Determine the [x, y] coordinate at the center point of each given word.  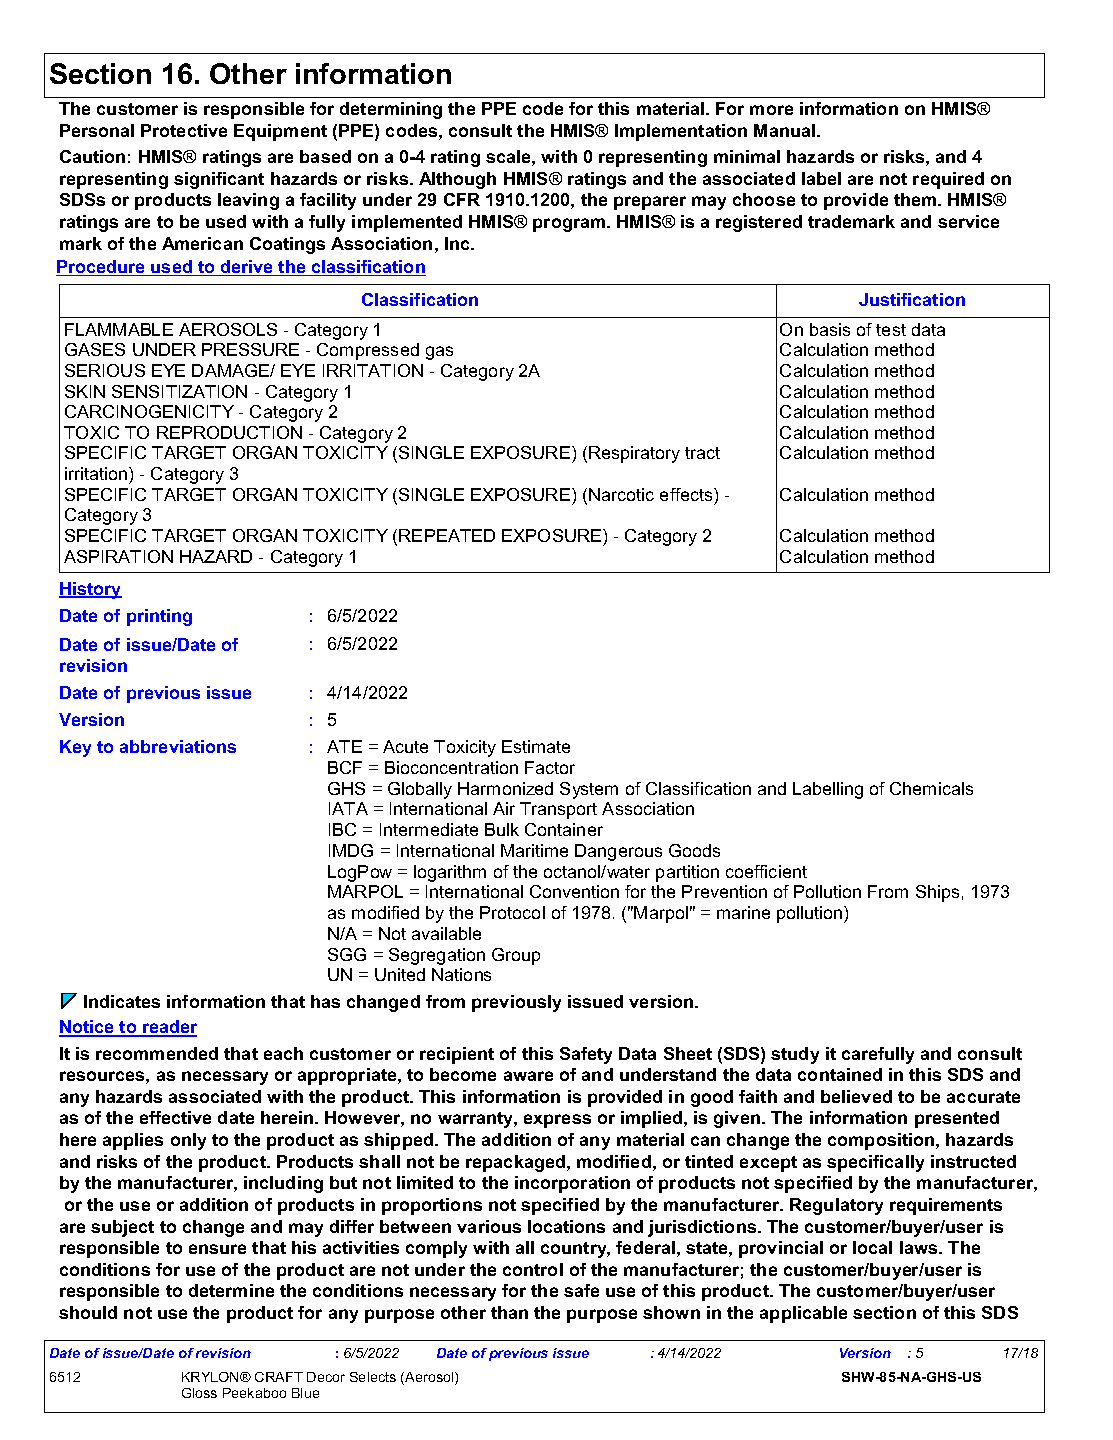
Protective [184, 130]
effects [687, 494]
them [916, 199]
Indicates [122, 1001]
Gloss [199, 1393]
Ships [937, 893]
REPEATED [447, 535]
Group [516, 956]
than [509, 1312]
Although [457, 180]
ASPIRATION [118, 556]
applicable [803, 1314]
